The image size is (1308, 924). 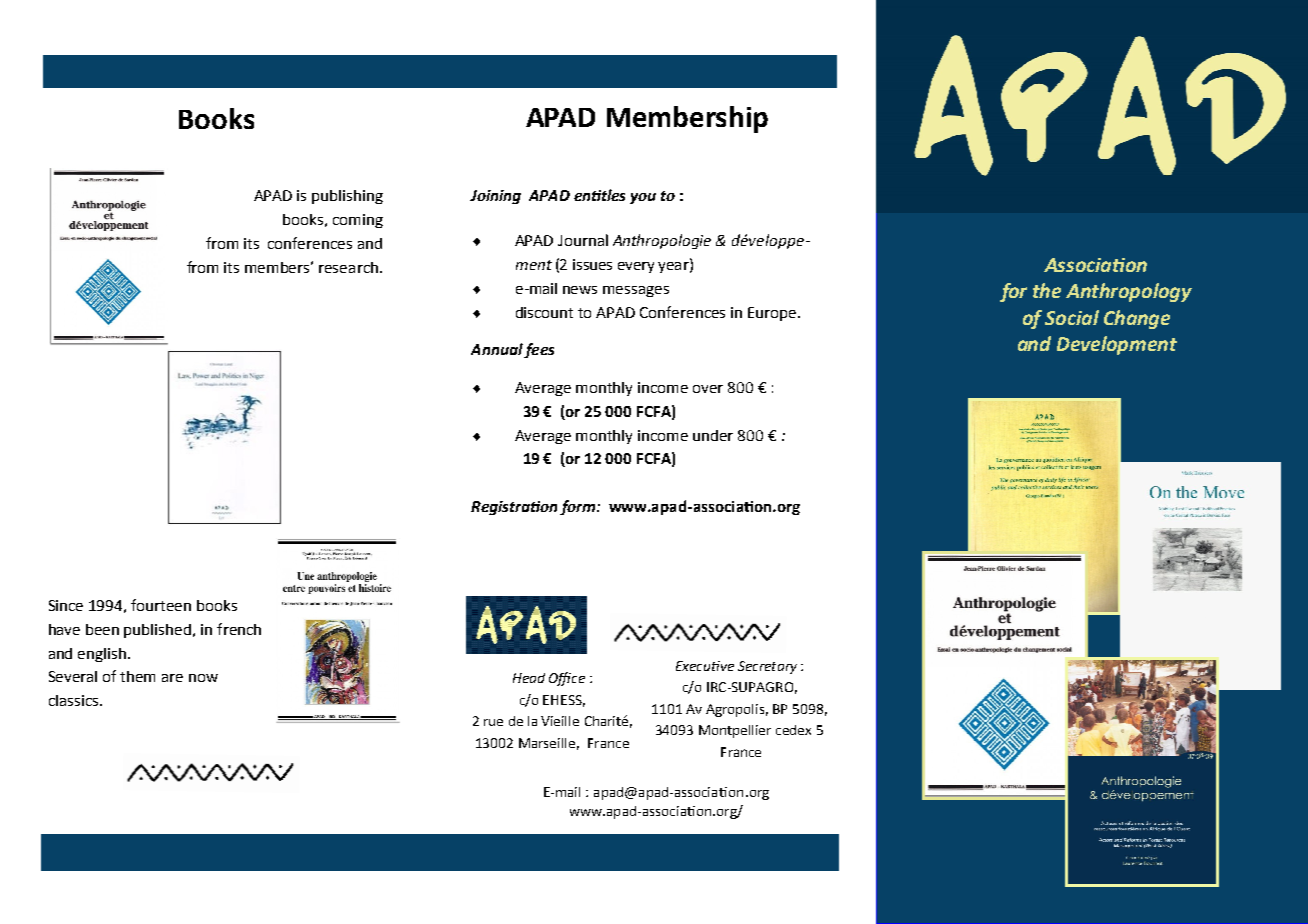 I want to click on fourteen, so click(x=161, y=605).
